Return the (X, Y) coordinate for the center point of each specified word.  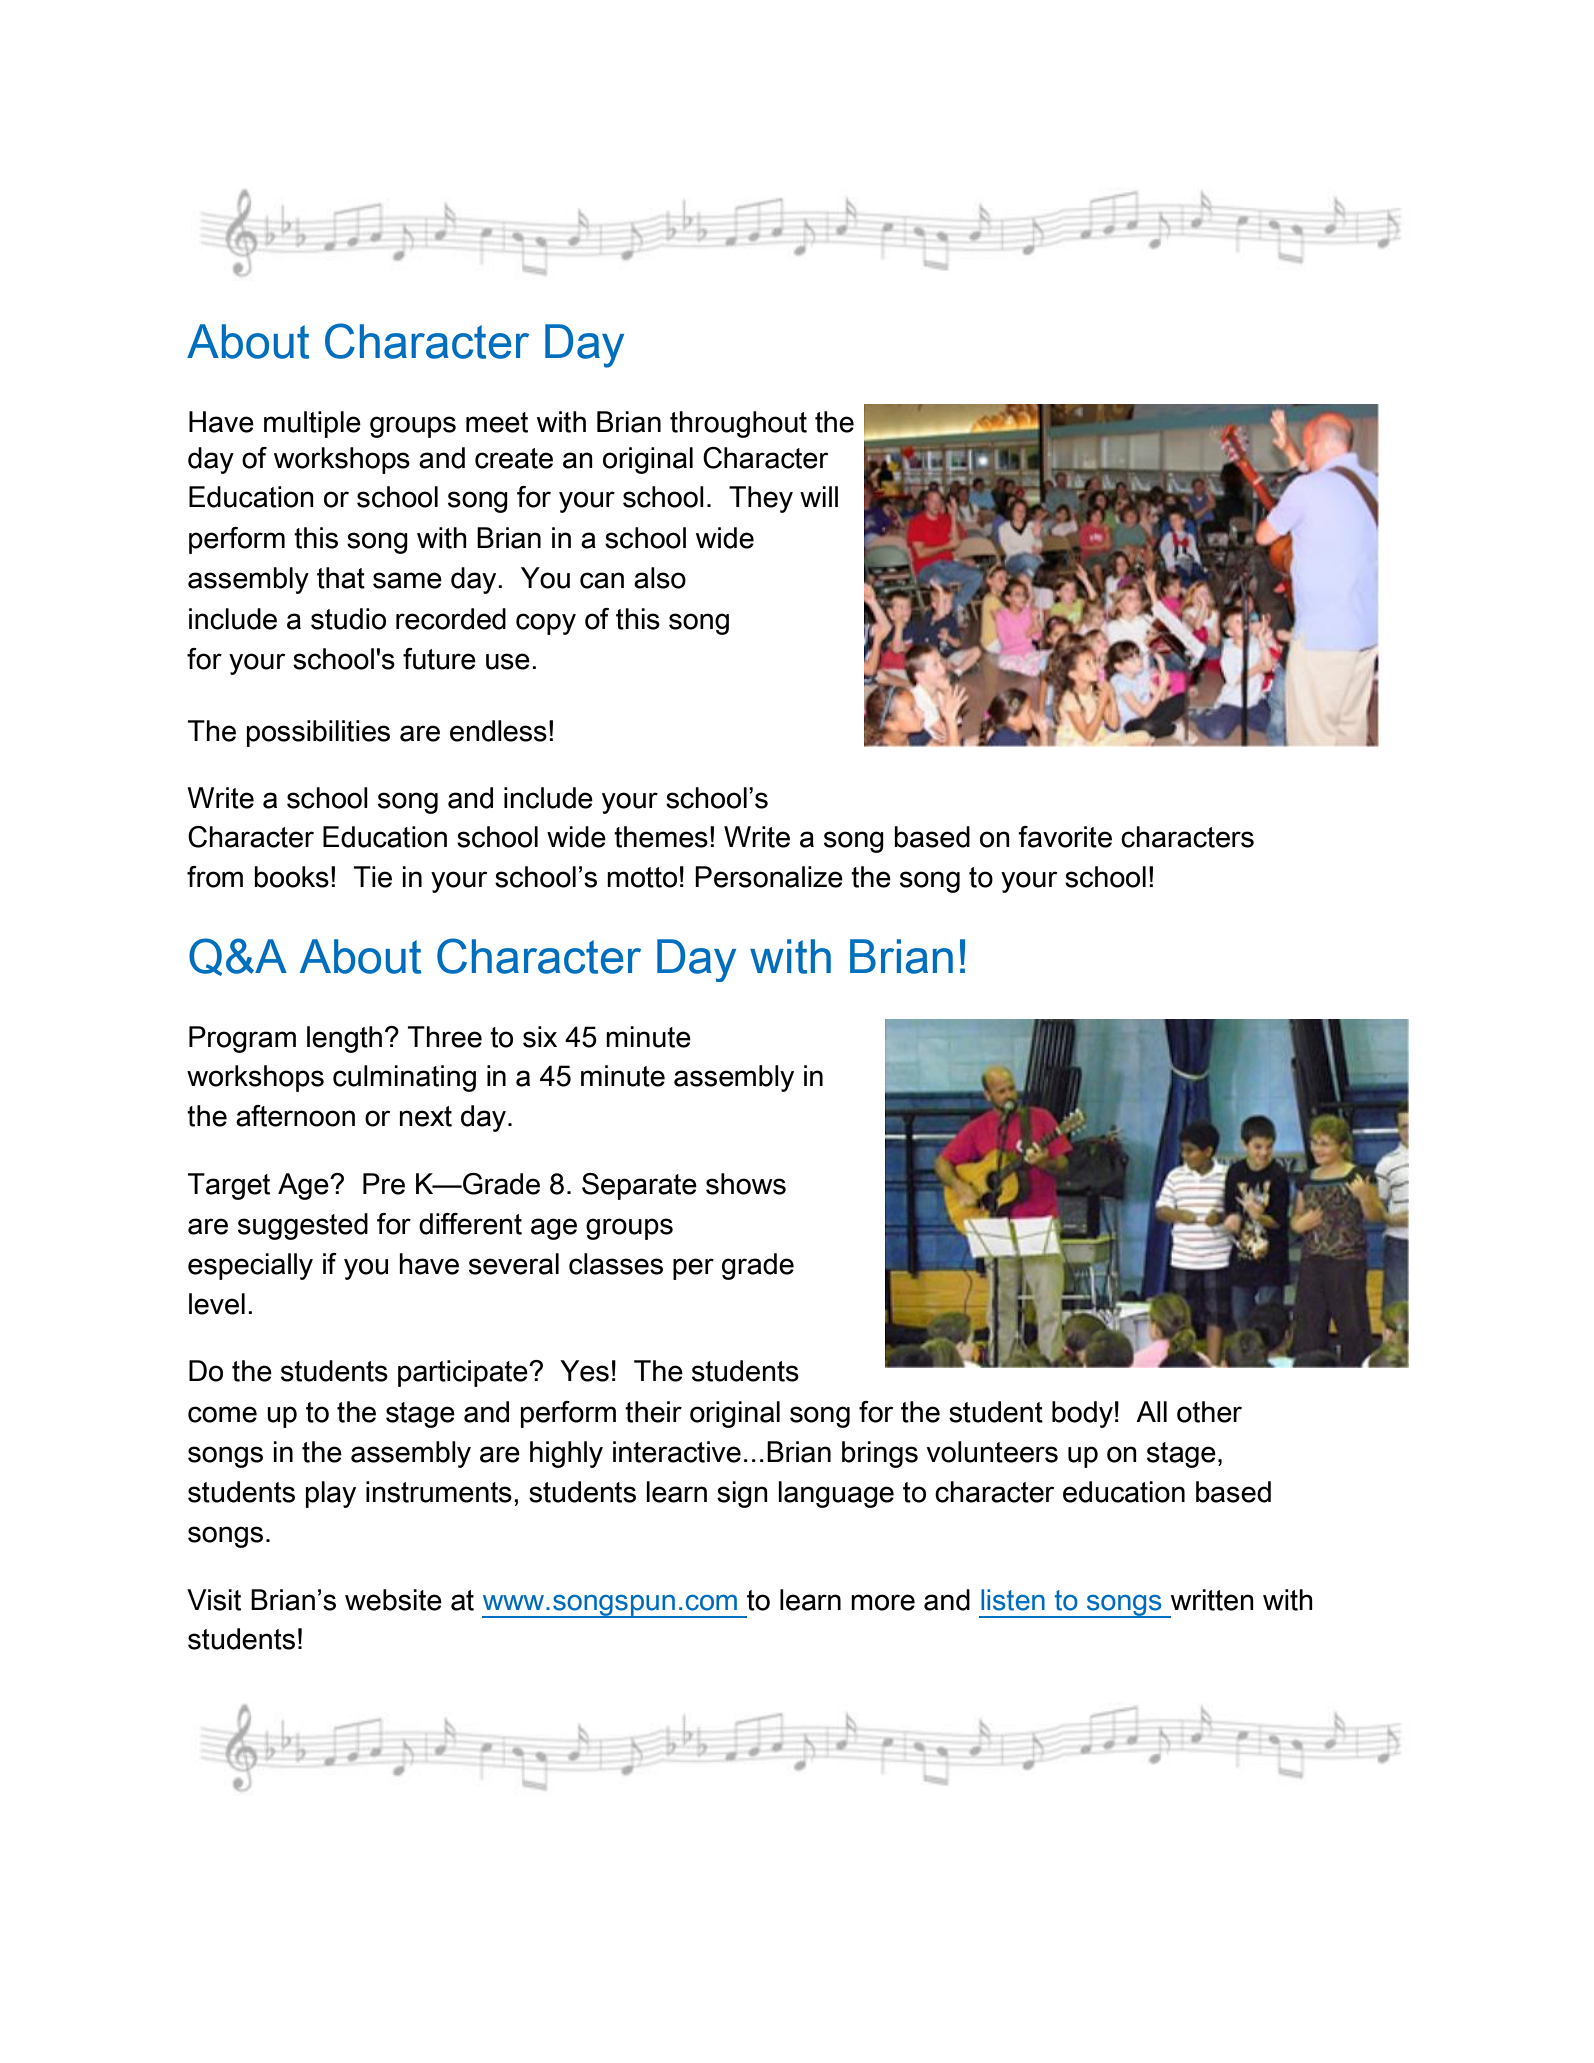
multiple (312, 424)
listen (1013, 1600)
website (393, 1600)
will (819, 496)
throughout (738, 424)
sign (742, 1494)
